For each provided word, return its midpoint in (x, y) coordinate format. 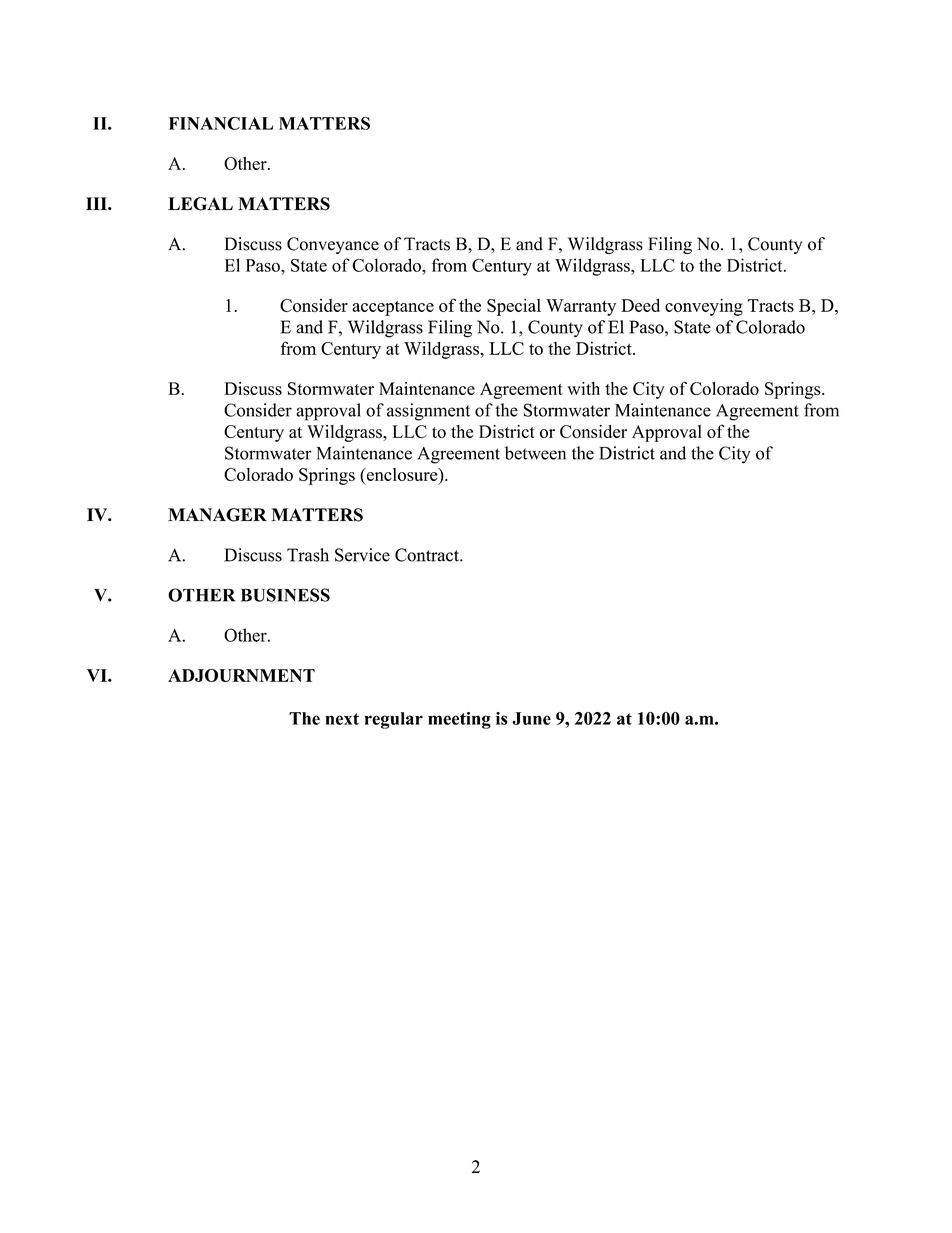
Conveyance (333, 245)
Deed (640, 305)
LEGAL (200, 204)
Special (514, 307)
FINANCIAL (221, 123)
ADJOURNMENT (241, 675)
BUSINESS (285, 595)
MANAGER (217, 515)
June (531, 718)
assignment (428, 412)
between (535, 453)
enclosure (402, 474)
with (583, 388)
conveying (704, 307)
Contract (428, 555)
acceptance (393, 308)
